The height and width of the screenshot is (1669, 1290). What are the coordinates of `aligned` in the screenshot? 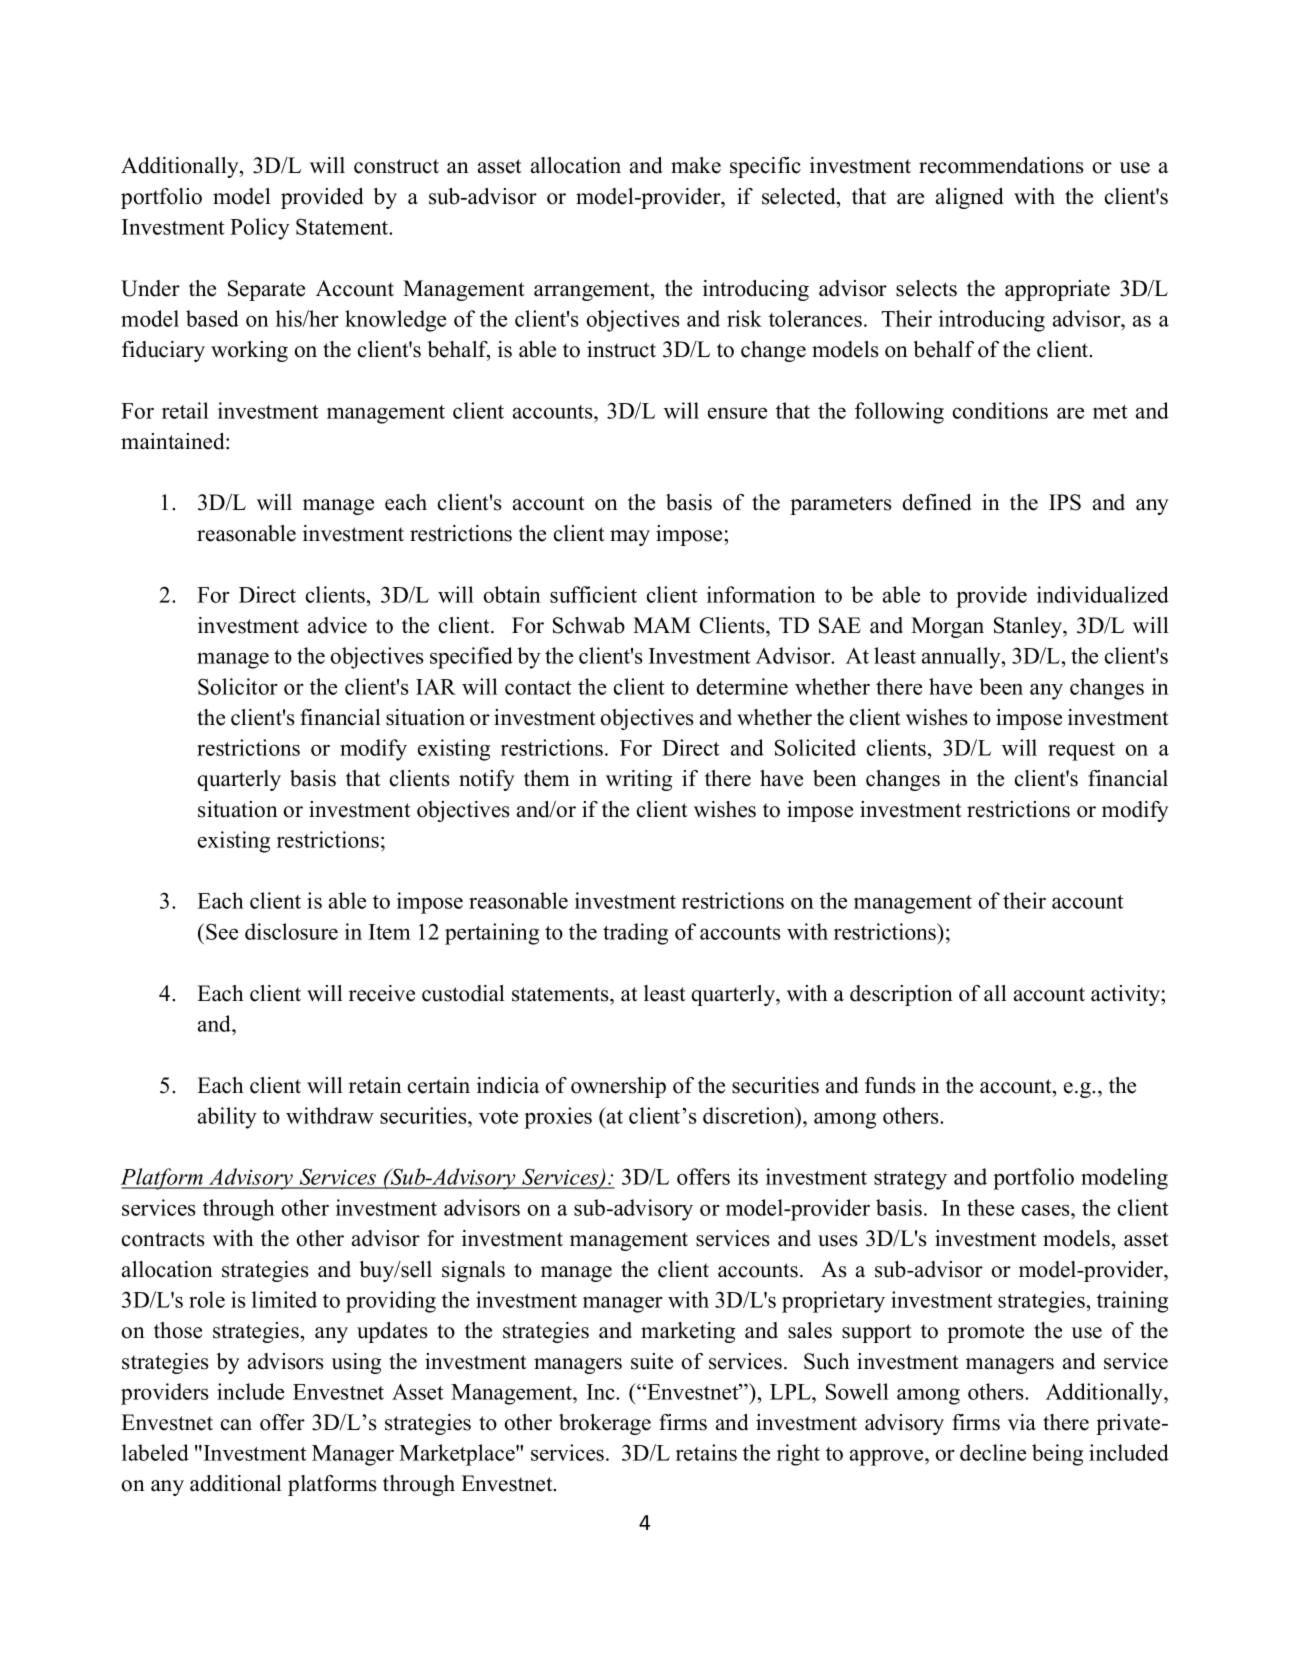 It's located at (969, 198).
